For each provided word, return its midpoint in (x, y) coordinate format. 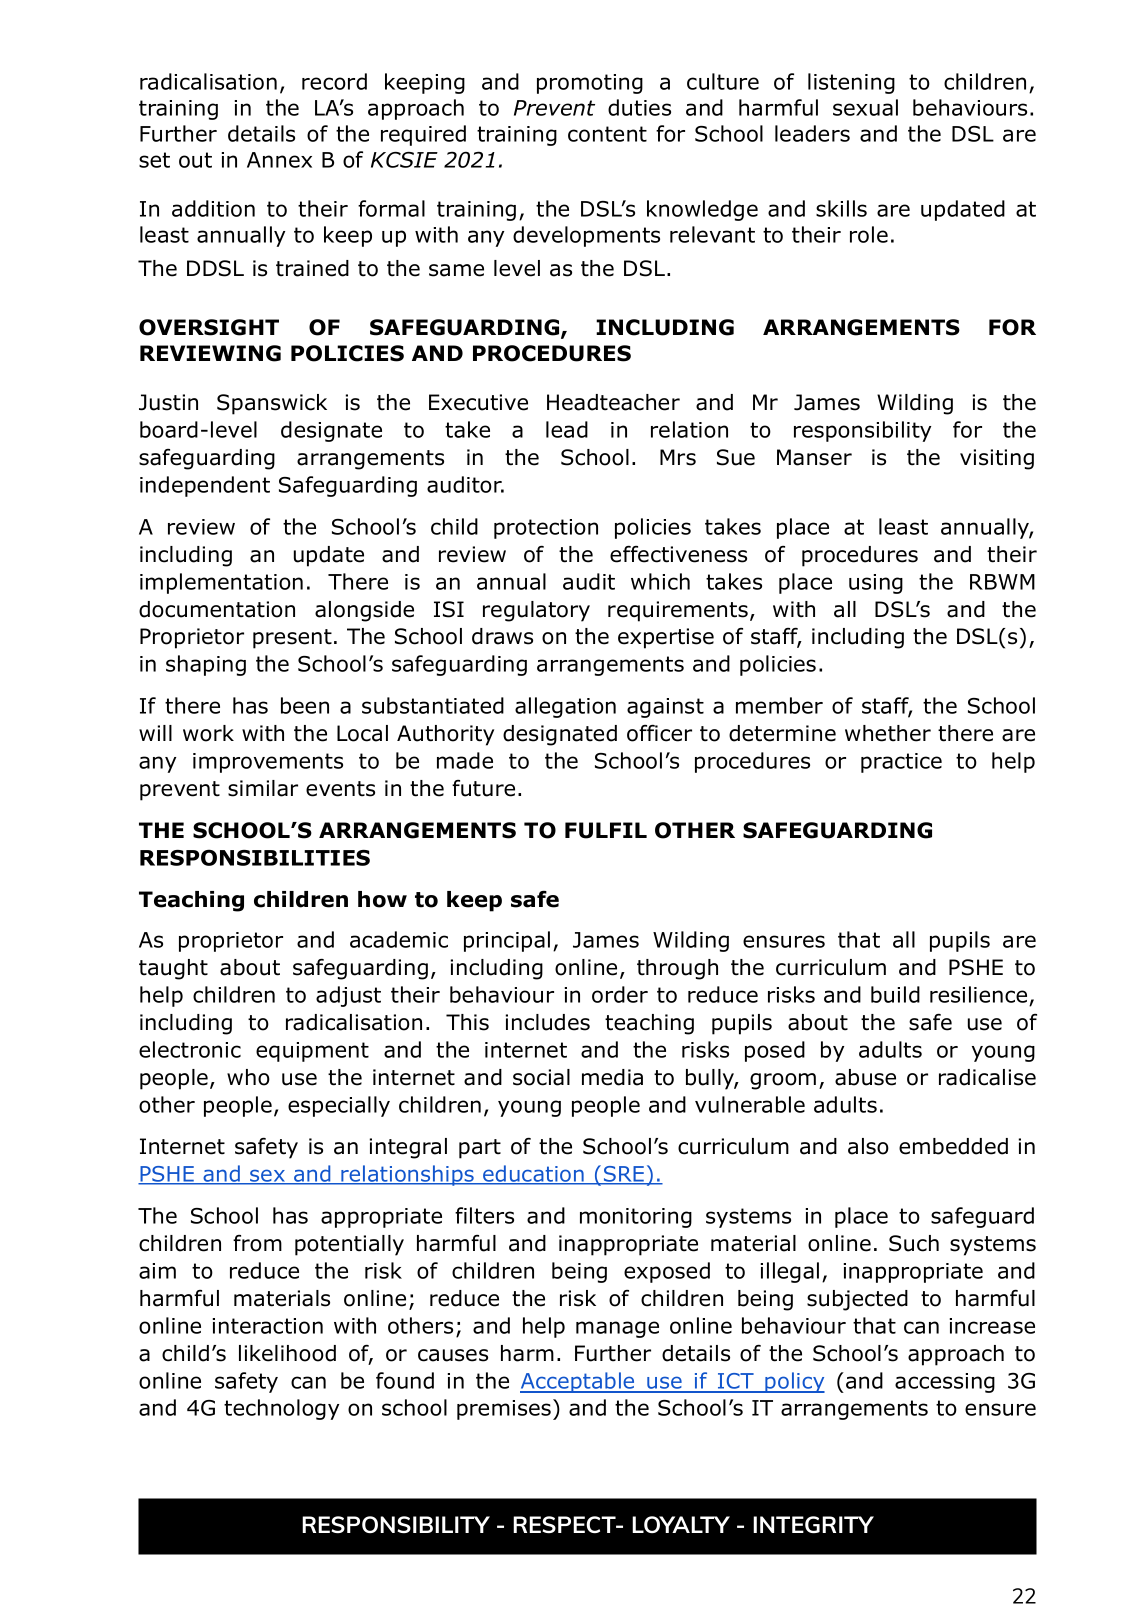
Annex (279, 160)
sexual (865, 107)
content (607, 134)
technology (281, 1409)
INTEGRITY (813, 1524)
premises (504, 1410)
